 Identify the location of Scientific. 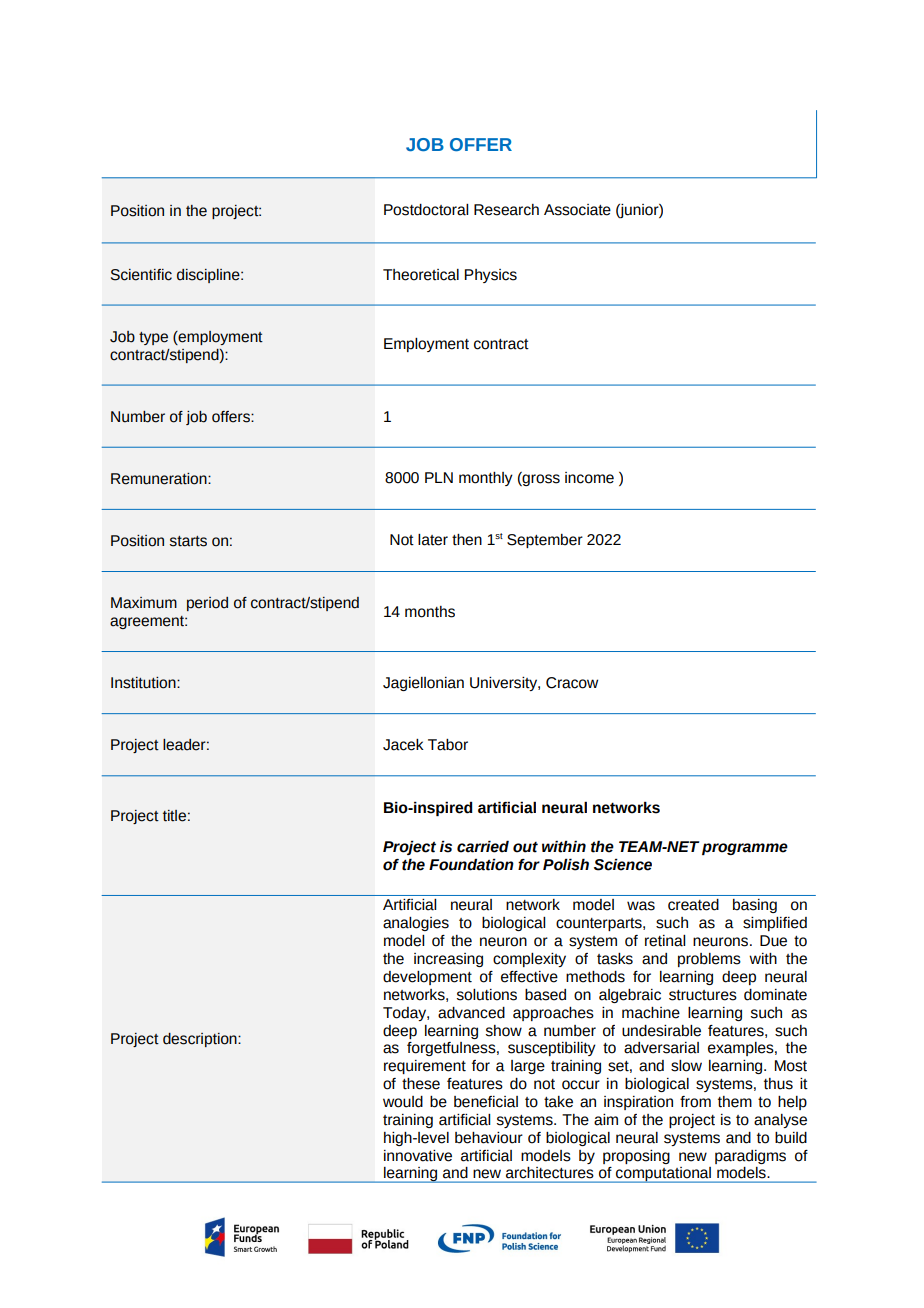
(141, 275).
